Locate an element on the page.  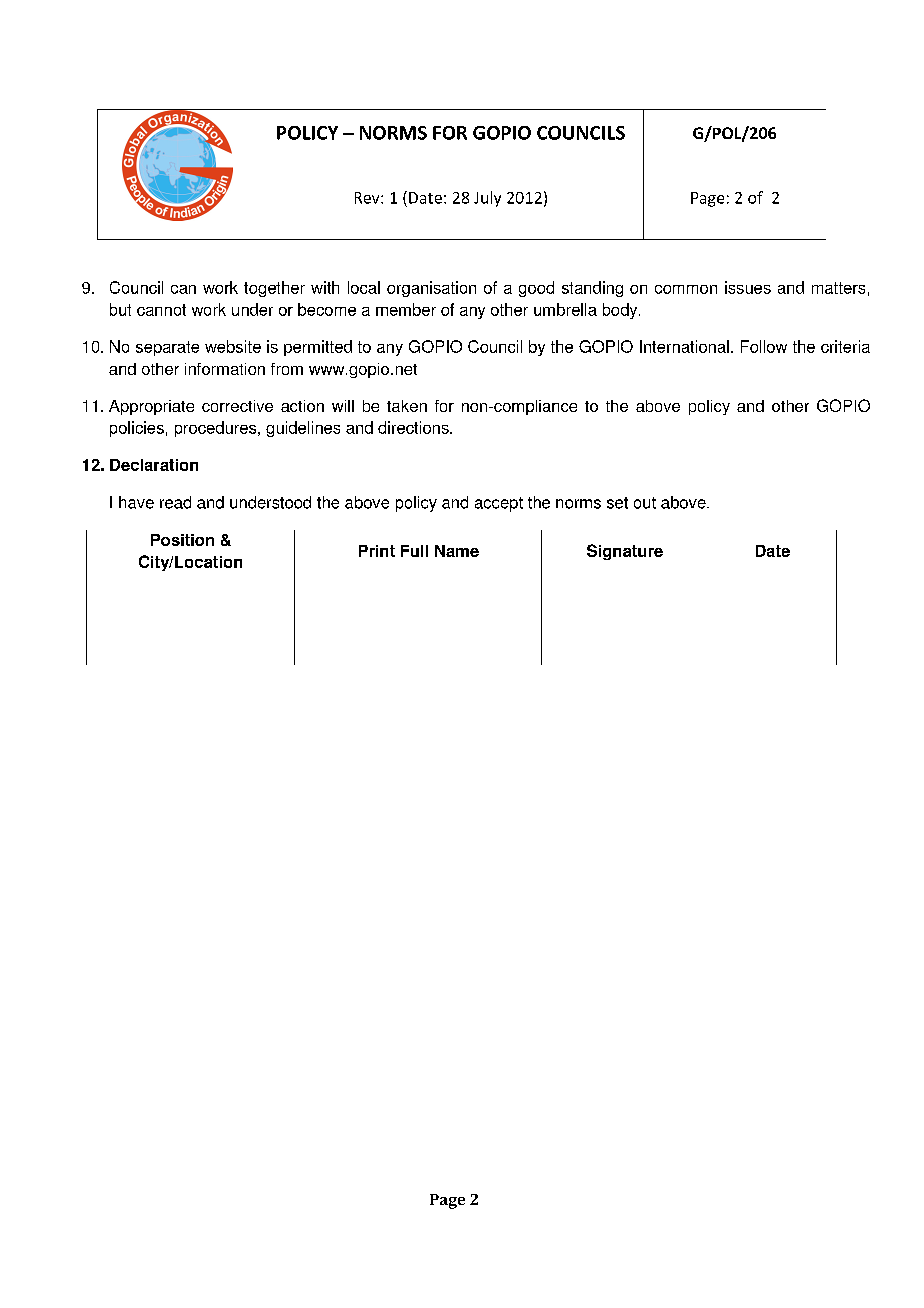
issues is located at coordinates (748, 287).
